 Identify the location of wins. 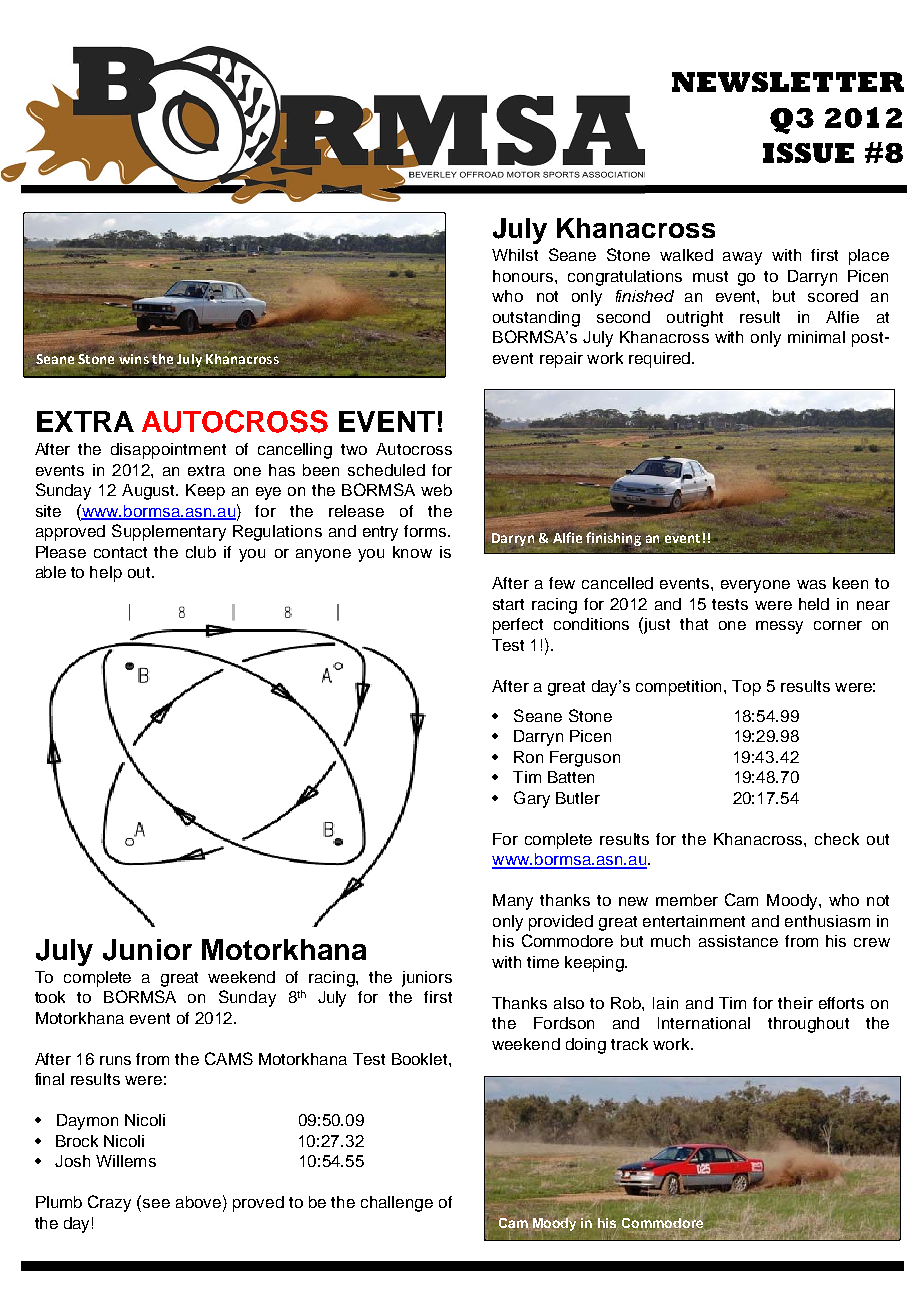
(134, 358).
